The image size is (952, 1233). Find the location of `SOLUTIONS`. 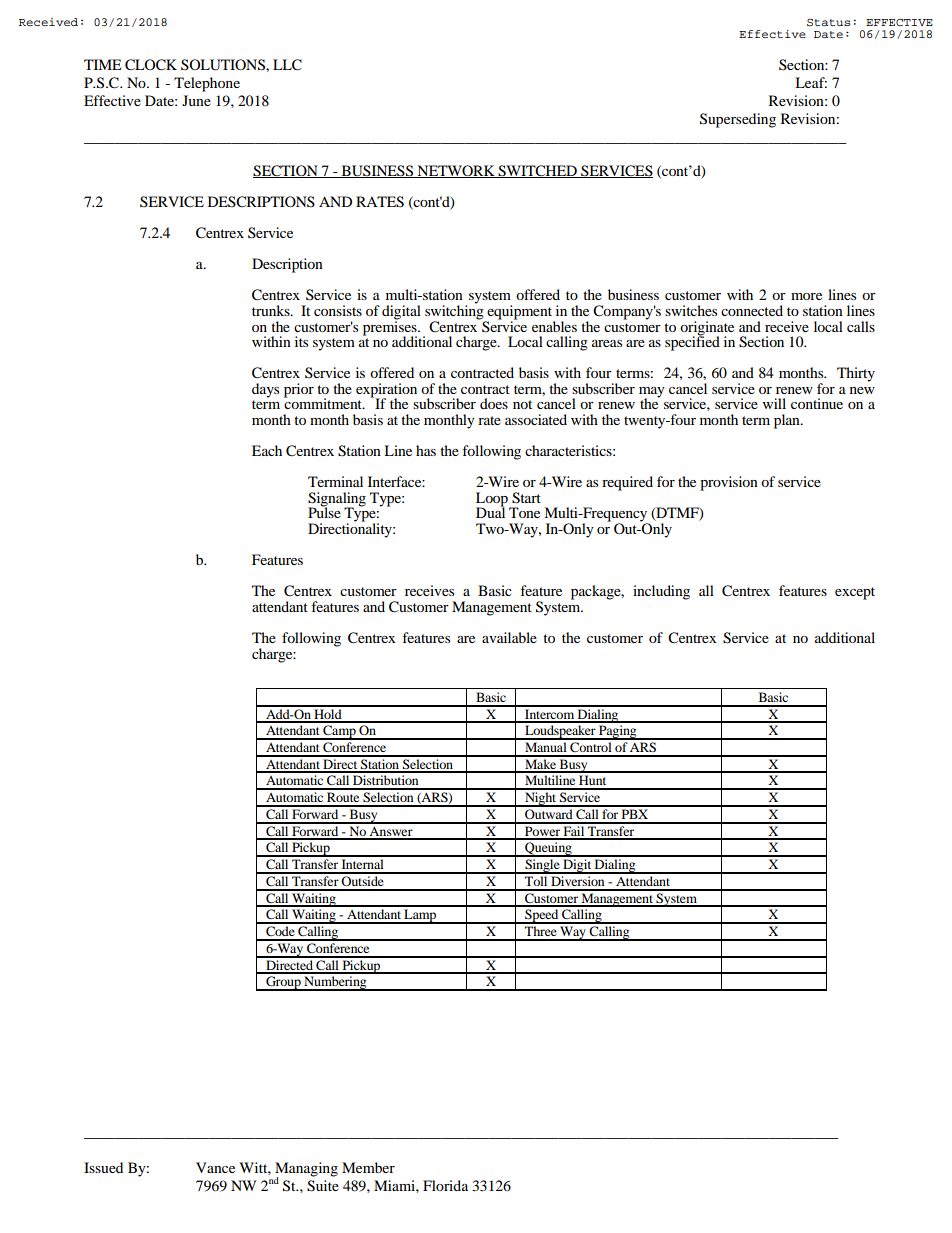

SOLUTIONS is located at coordinates (224, 65).
